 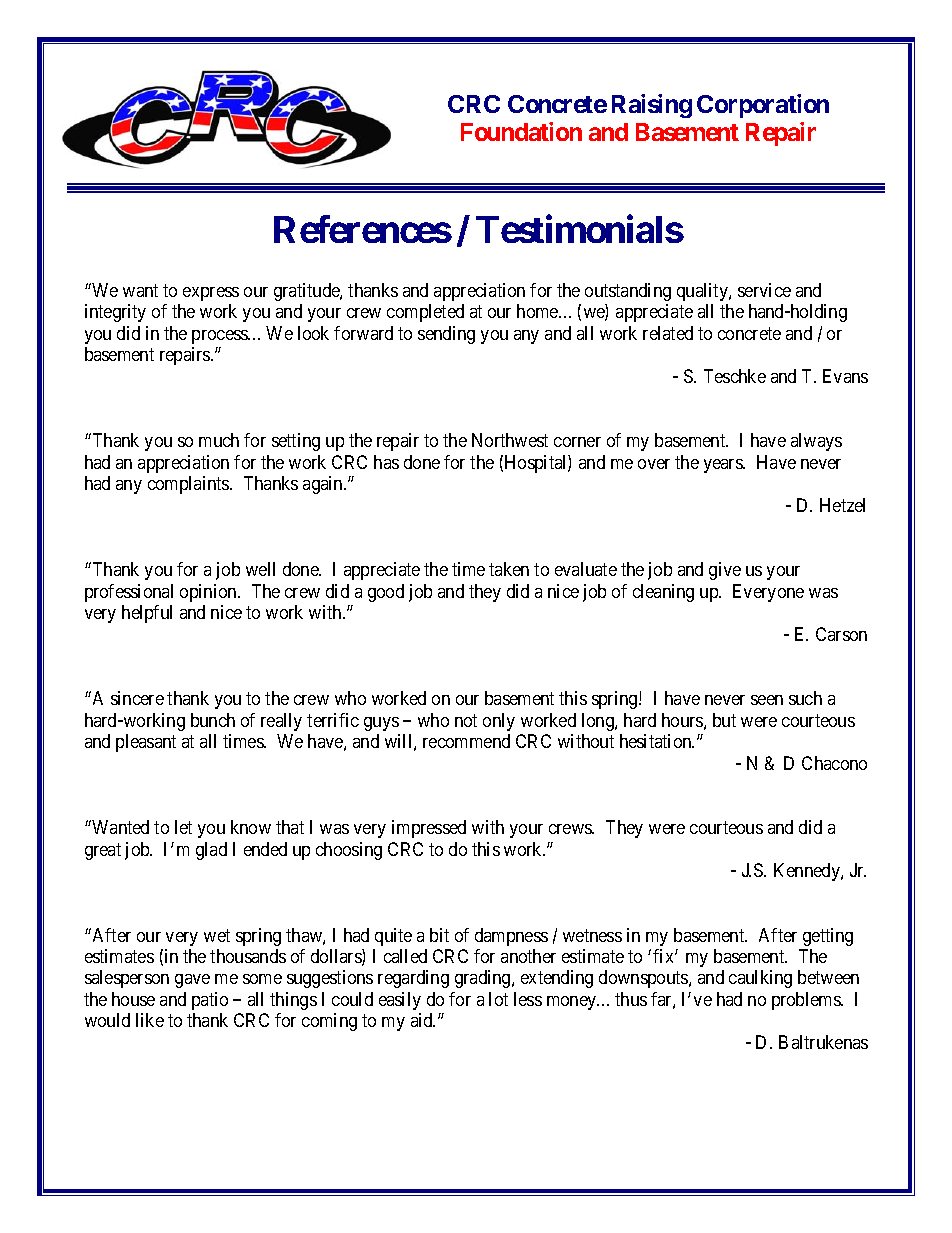 What do you see at coordinates (499, 722) in the image?
I see `only` at bounding box center [499, 722].
